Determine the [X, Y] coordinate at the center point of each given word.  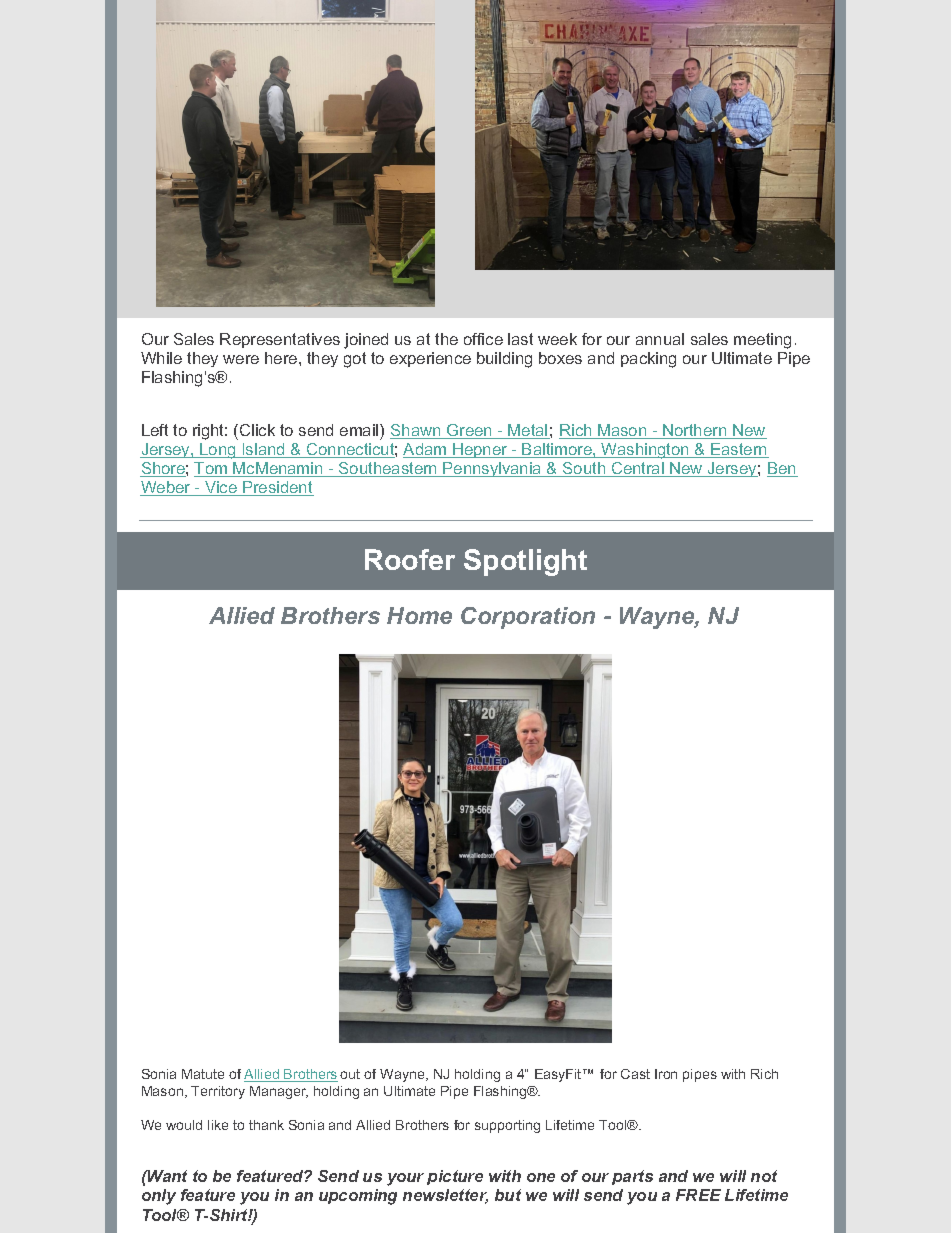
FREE [698, 1195]
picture [455, 1177]
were [241, 359]
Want [166, 1176]
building [504, 360]
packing [648, 360]
